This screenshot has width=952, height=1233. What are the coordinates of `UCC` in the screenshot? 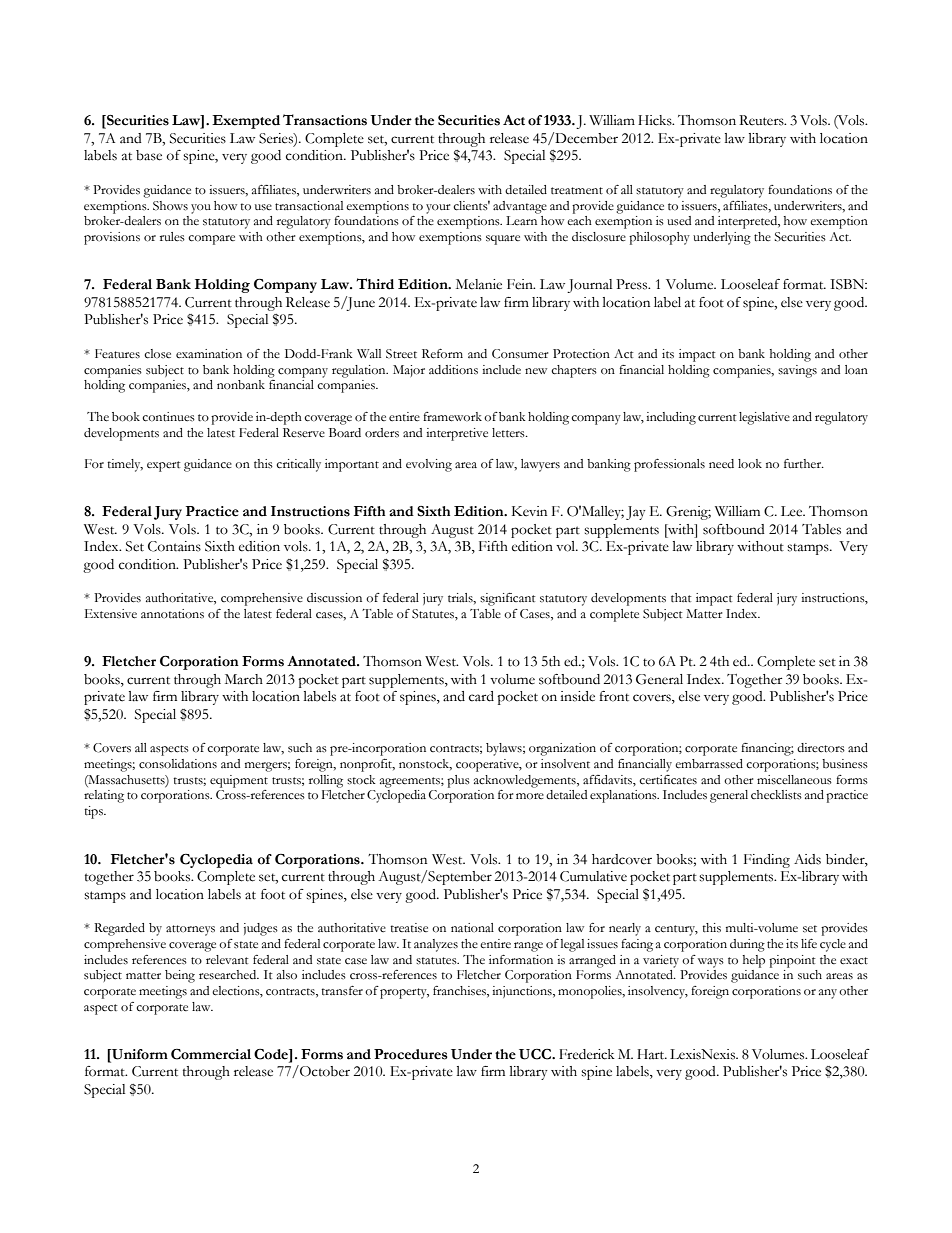 It's located at (536, 1054).
